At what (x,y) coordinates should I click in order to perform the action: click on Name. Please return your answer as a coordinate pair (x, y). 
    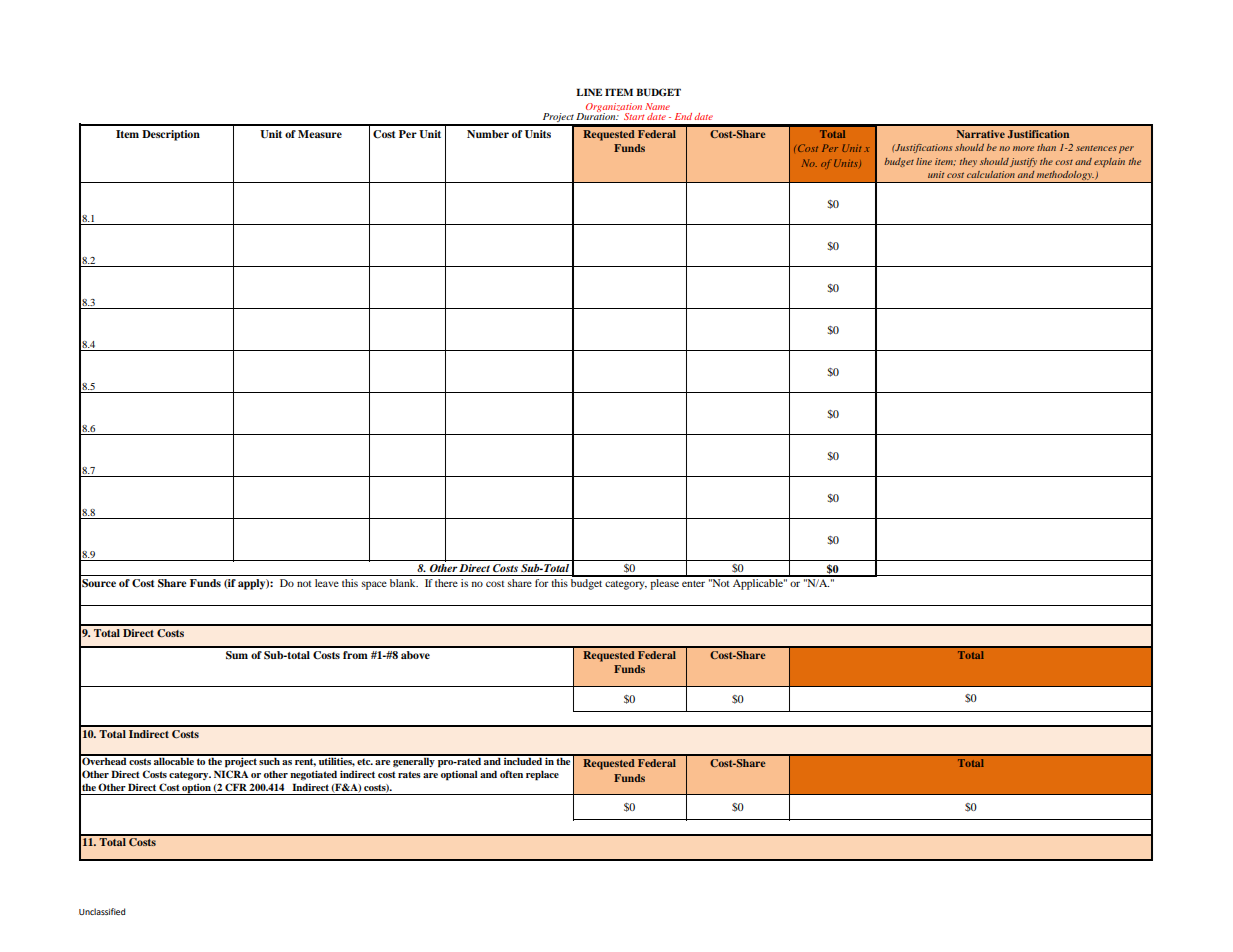
    Looking at the image, I should click on (657, 106).
